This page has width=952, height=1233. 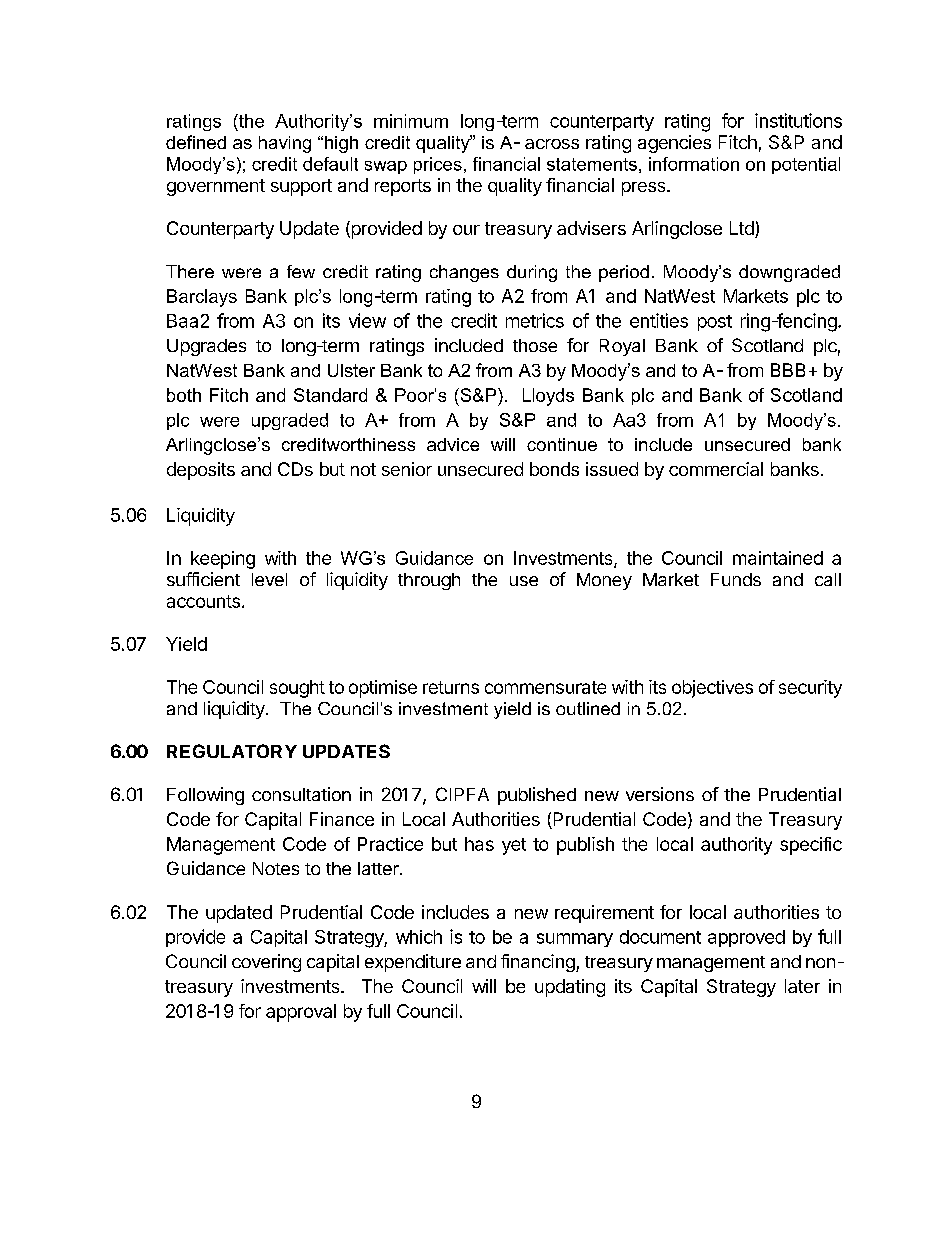 I want to click on approval, so click(x=301, y=1013).
